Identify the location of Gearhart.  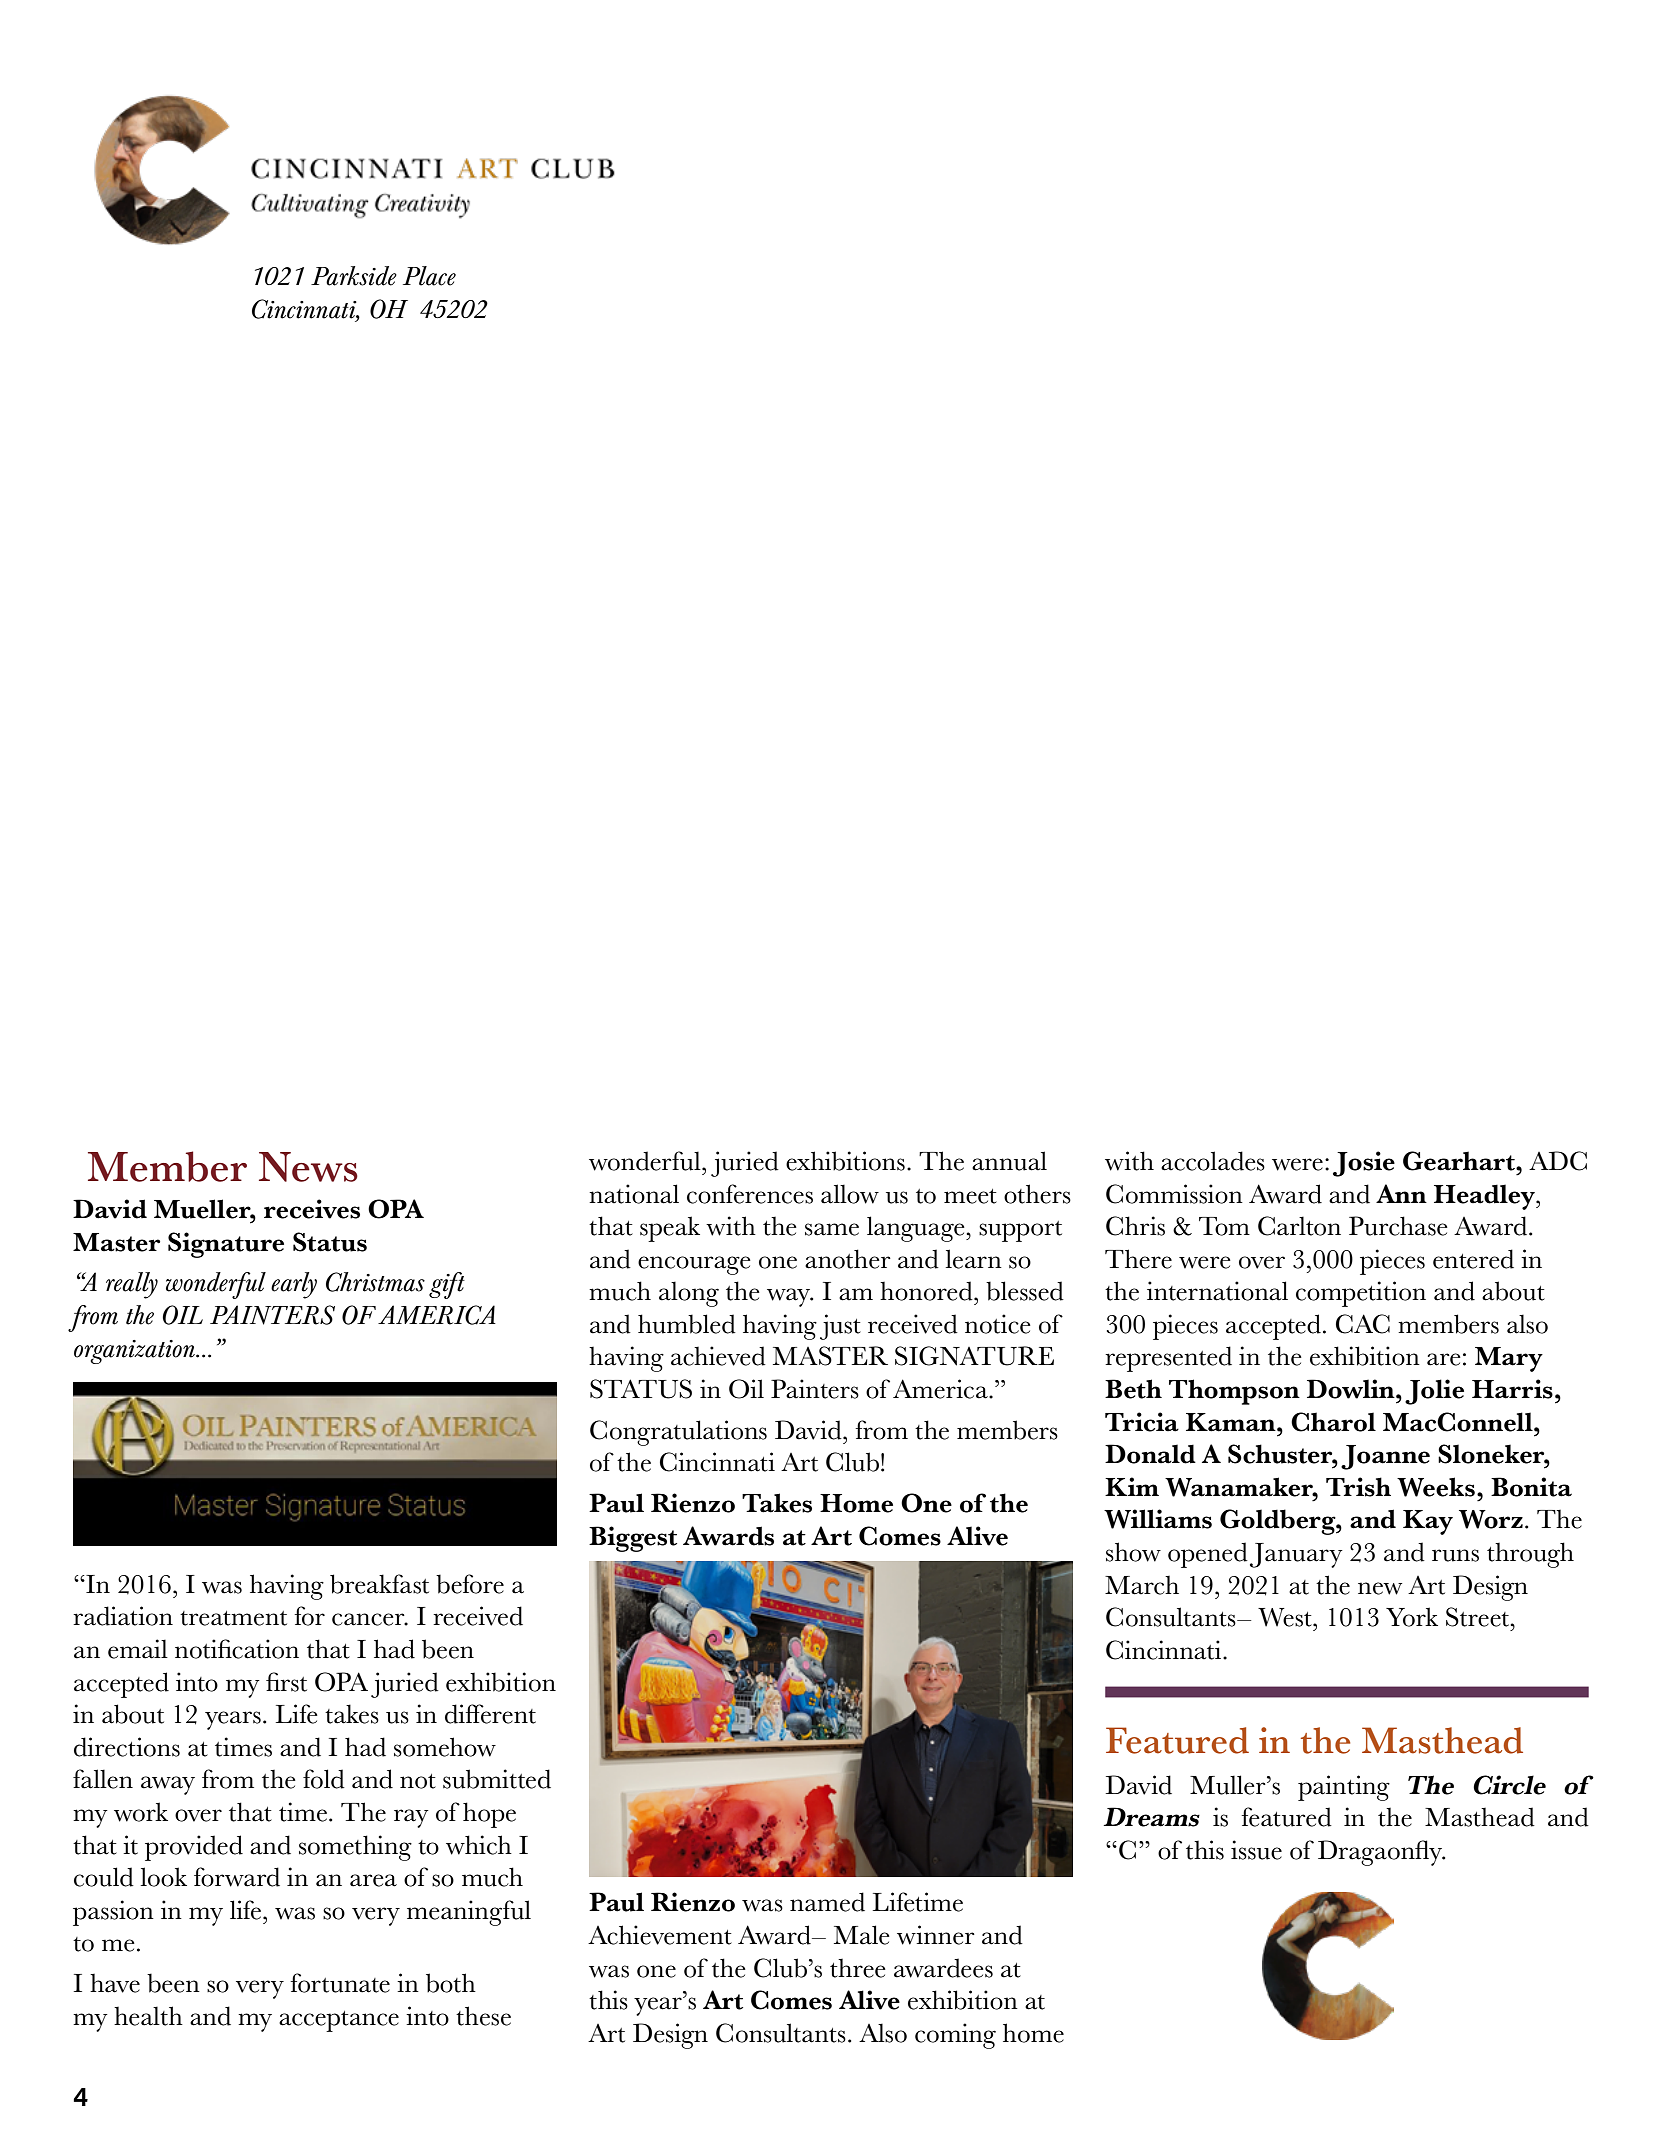
(1460, 1161).
